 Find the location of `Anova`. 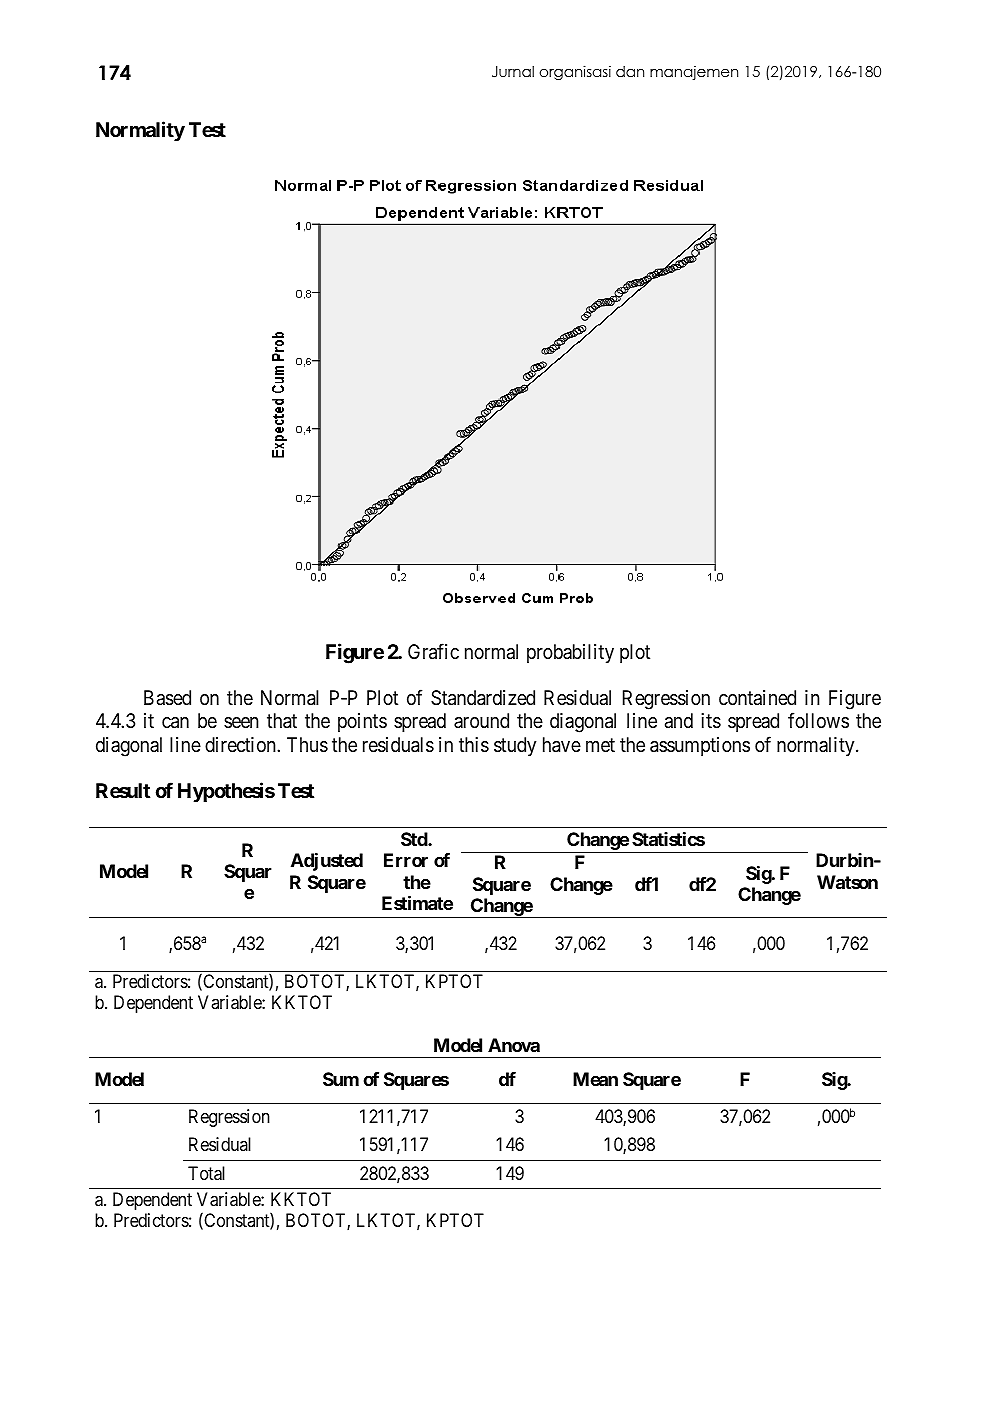

Anova is located at coordinates (514, 1045).
